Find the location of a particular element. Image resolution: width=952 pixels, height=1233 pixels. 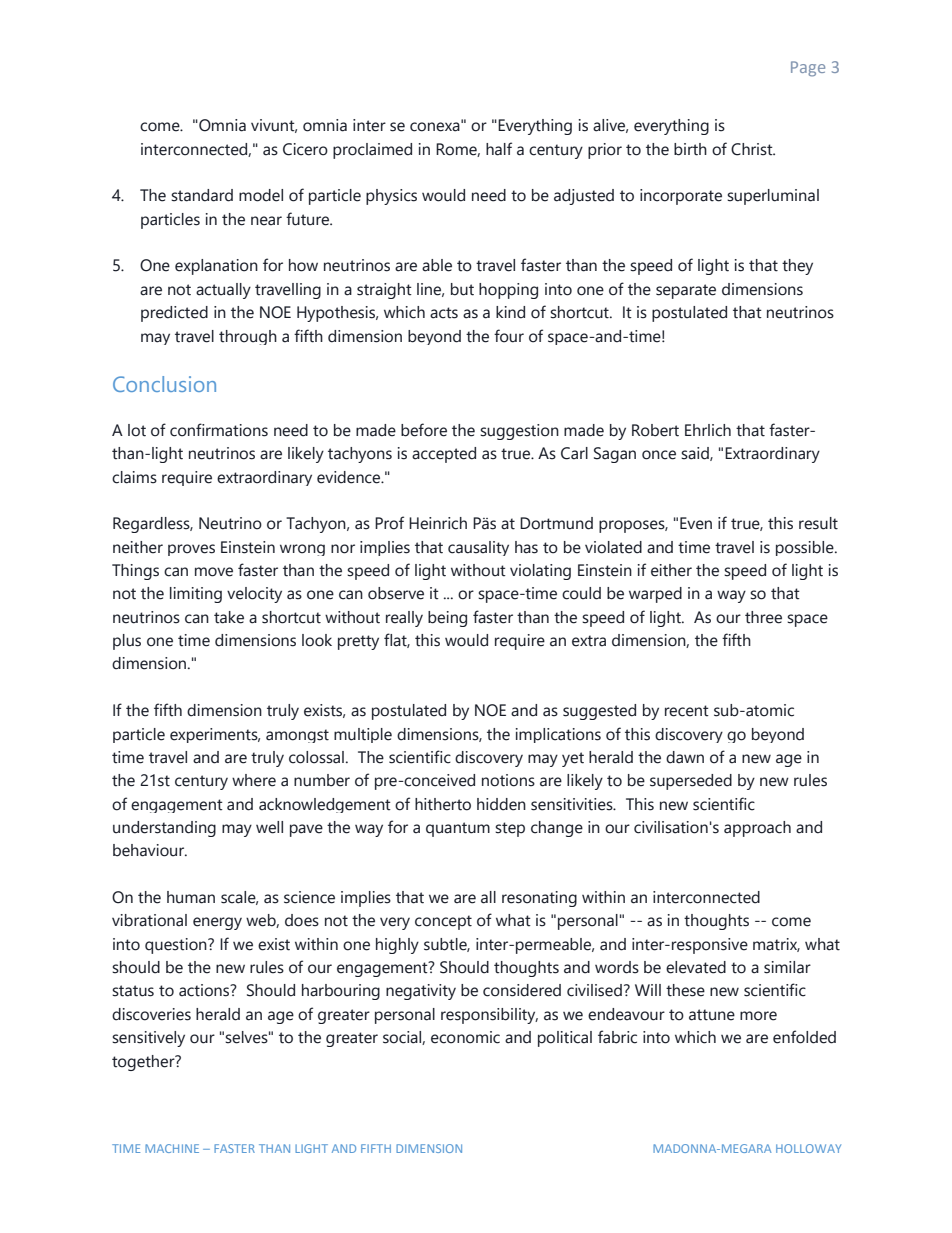

economic is located at coordinates (465, 1037).
